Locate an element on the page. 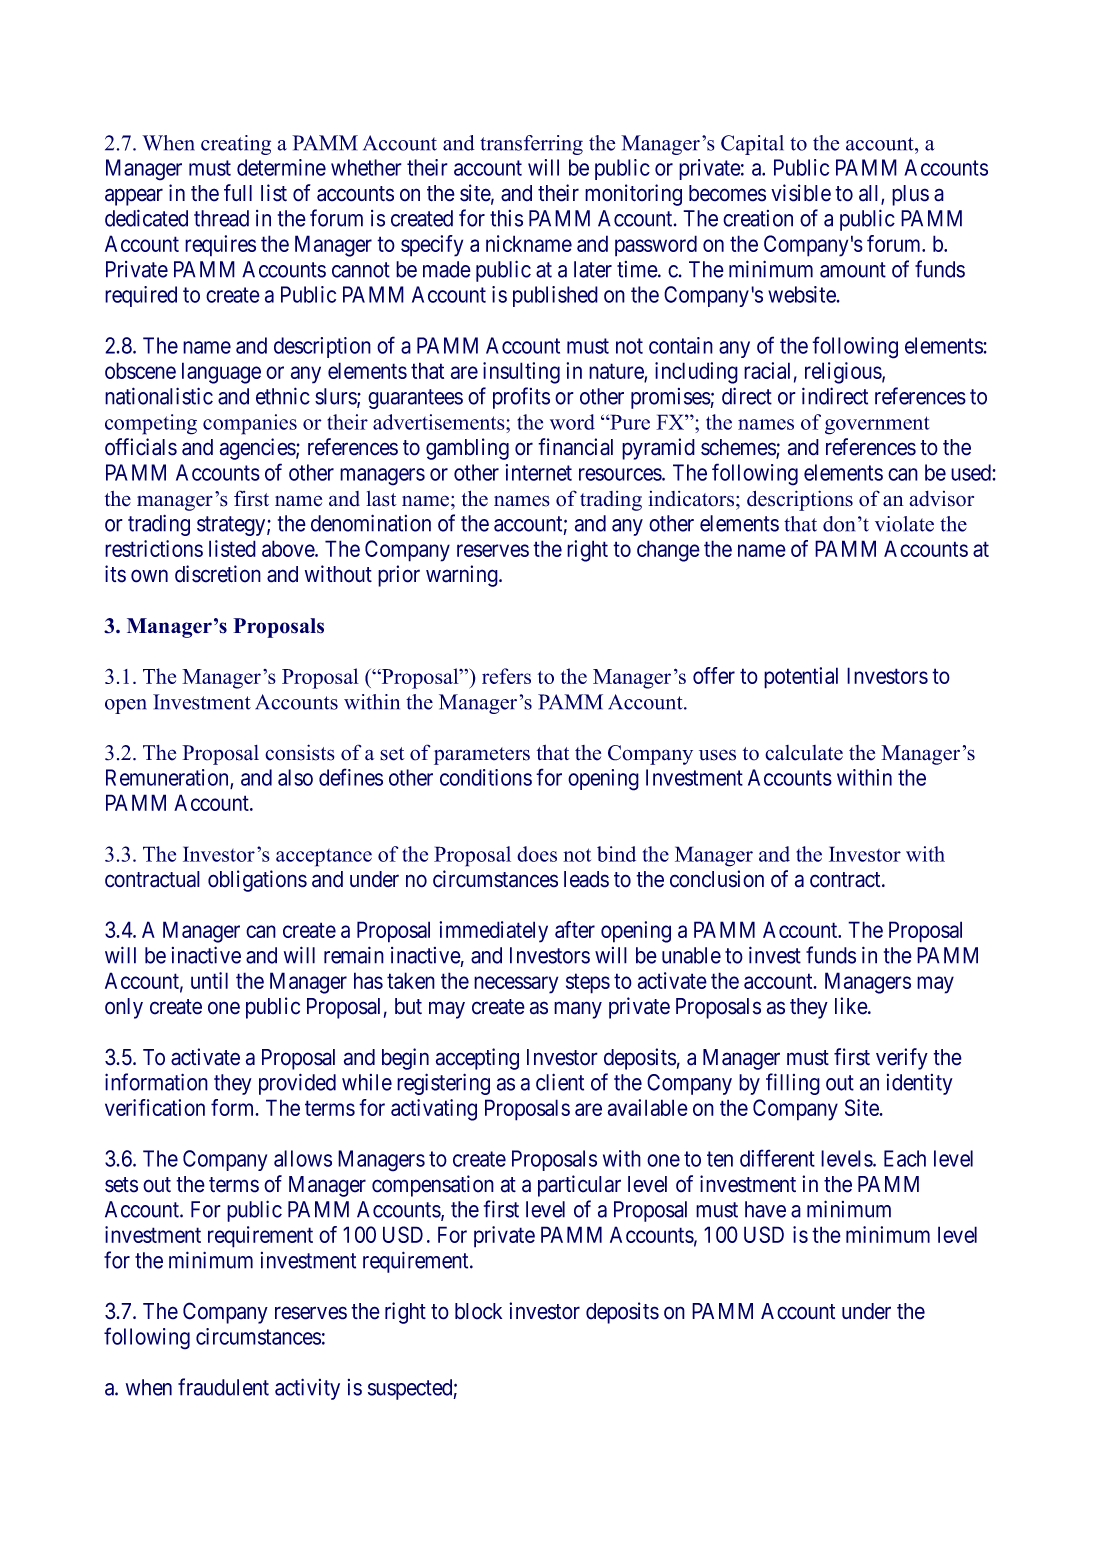  full is located at coordinates (238, 192).
